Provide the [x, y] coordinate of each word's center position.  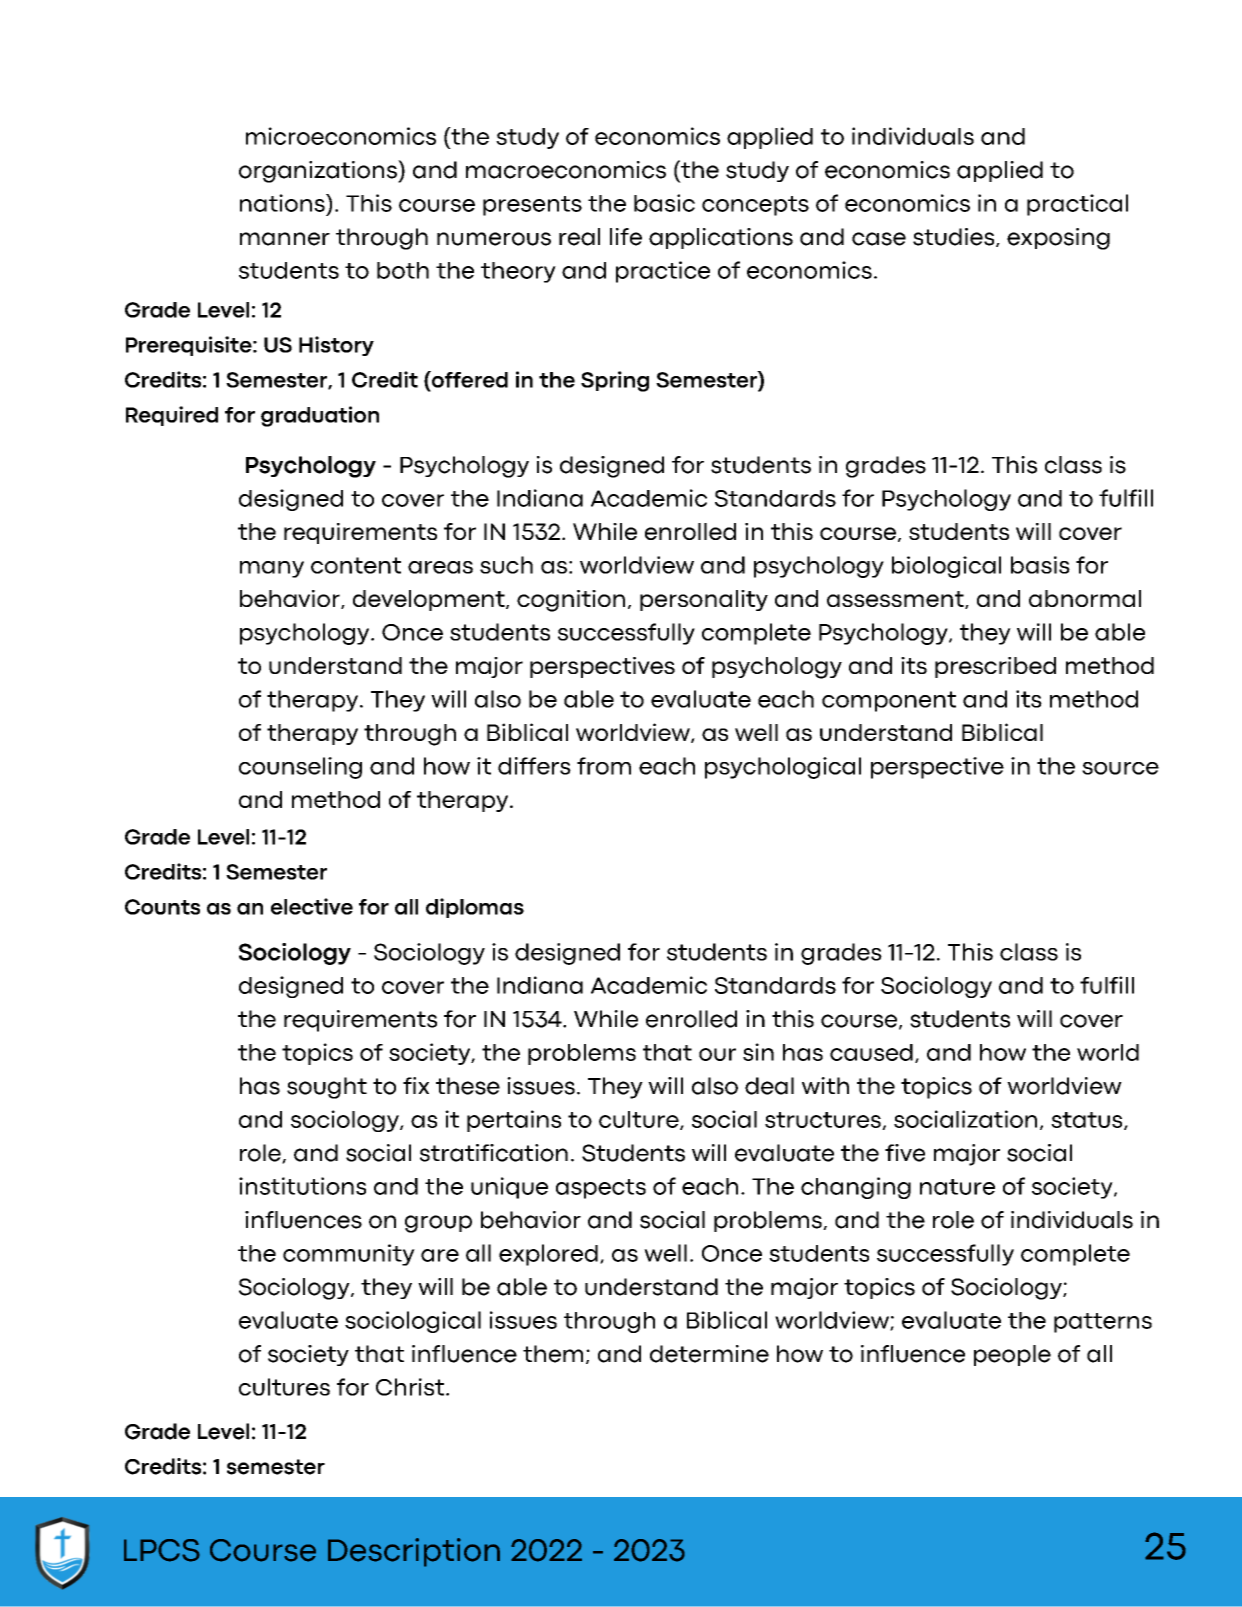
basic [664, 203]
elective [312, 906]
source [1120, 768]
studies [953, 237]
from [604, 766]
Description [414, 1552]
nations [283, 203]
